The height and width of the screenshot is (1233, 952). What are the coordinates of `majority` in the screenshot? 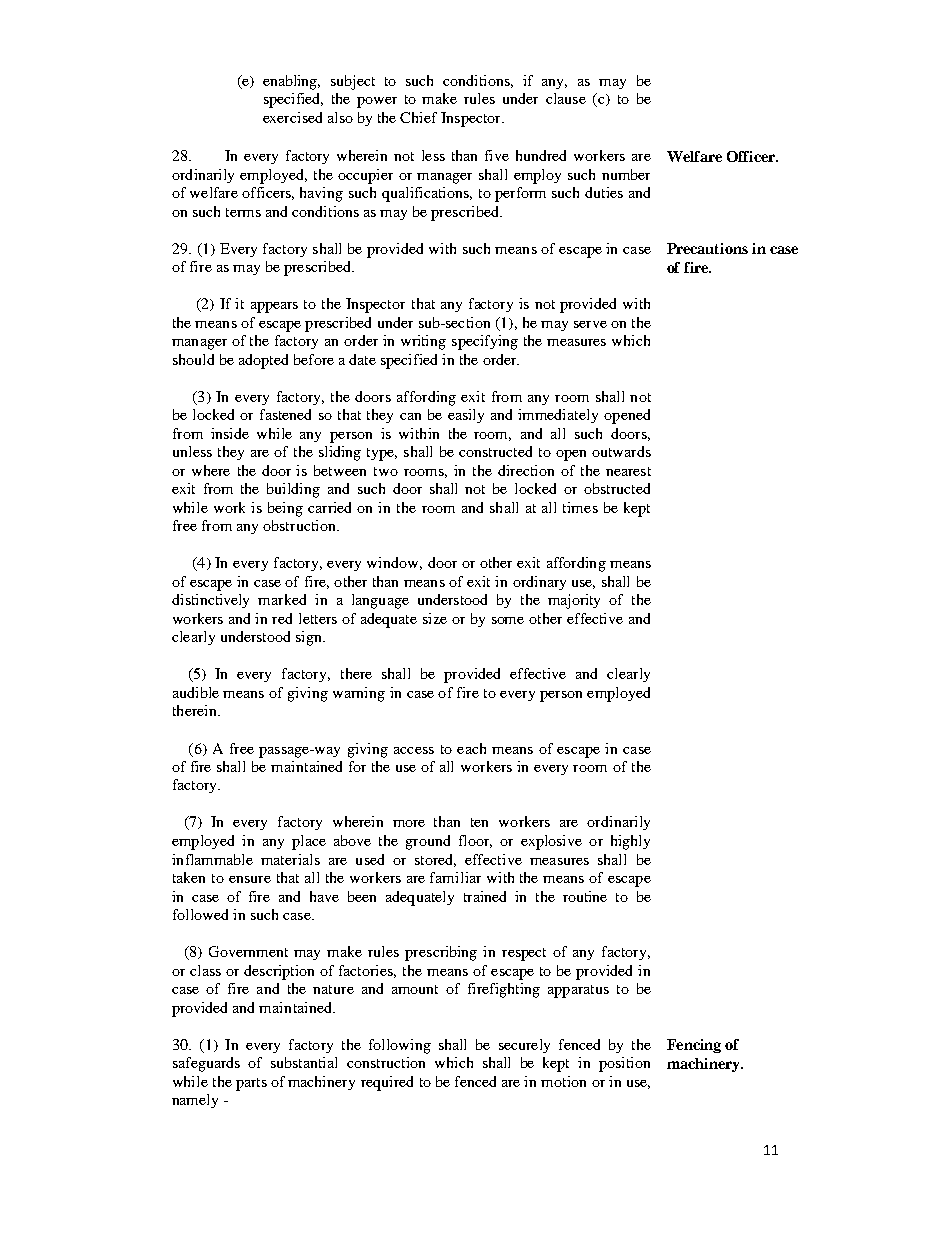 It's located at (574, 601).
